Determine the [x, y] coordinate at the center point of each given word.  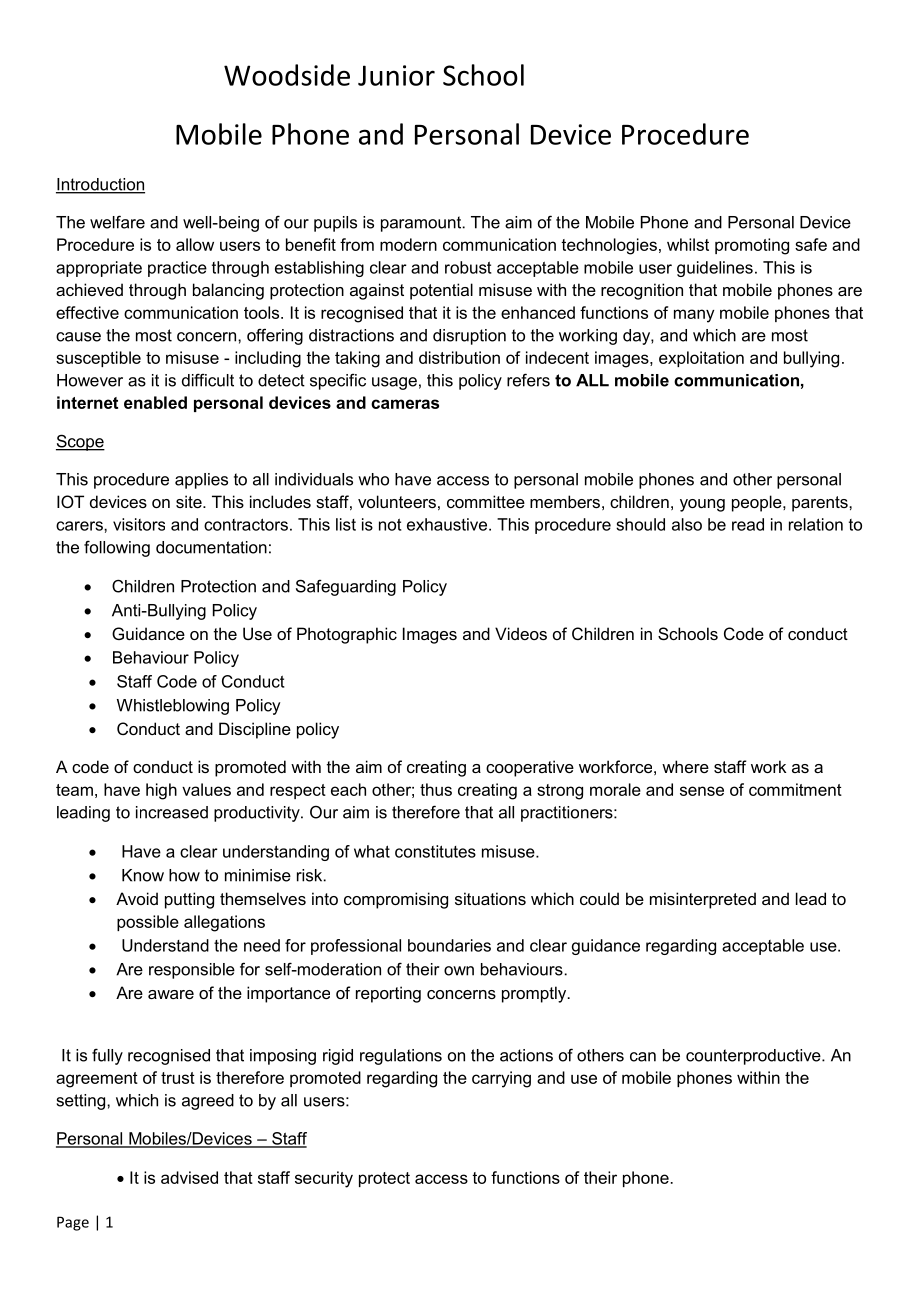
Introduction [100, 185]
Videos [521, 633]
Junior [396, 75]
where [685, 766]
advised [189, 1177]
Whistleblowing [173, 707]
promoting [752, 246]
